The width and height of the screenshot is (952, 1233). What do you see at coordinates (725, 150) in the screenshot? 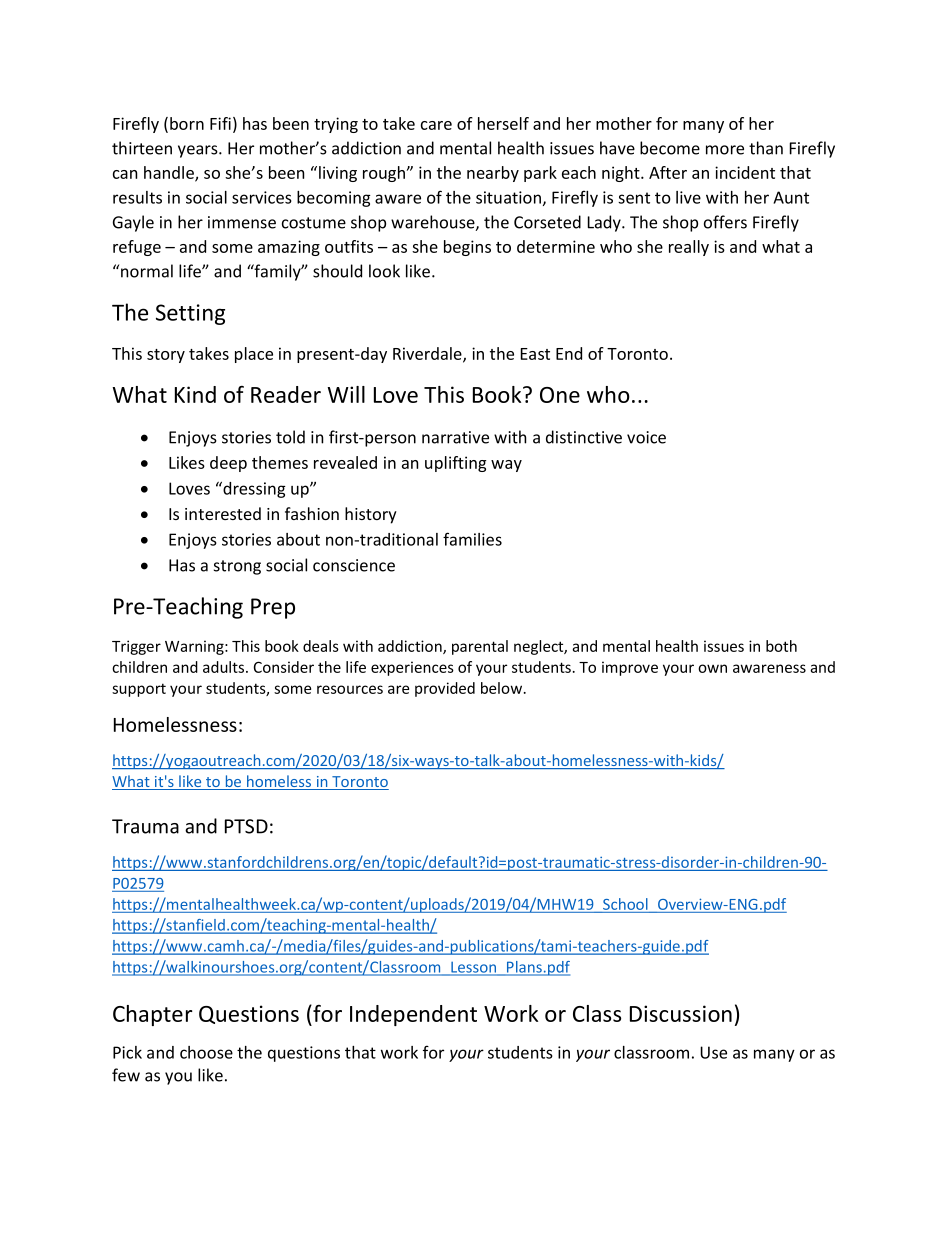
I see `more` at bounding box center [725, 150].
